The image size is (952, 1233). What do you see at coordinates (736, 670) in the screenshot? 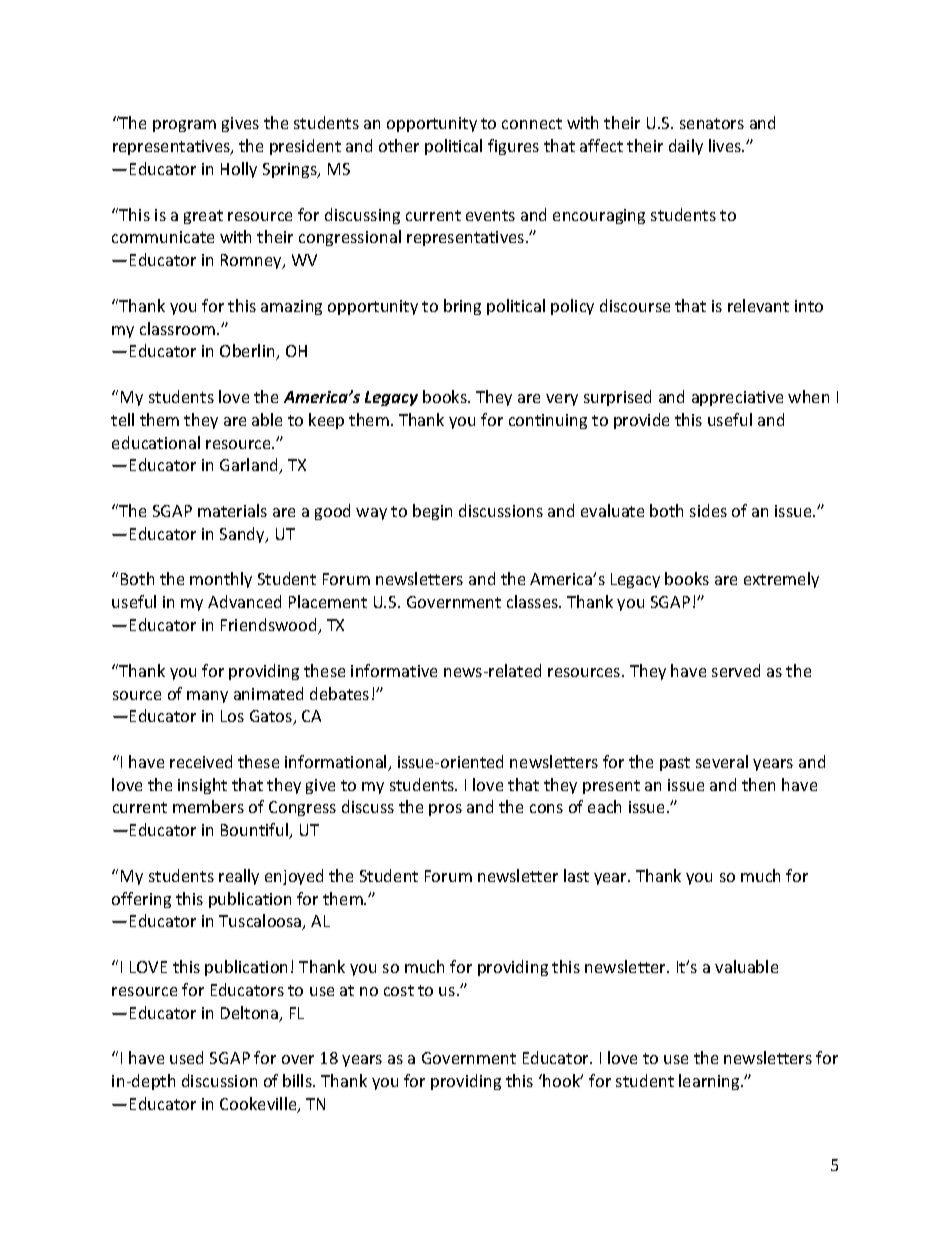
I see `served` at bounding box center [736, 670].
